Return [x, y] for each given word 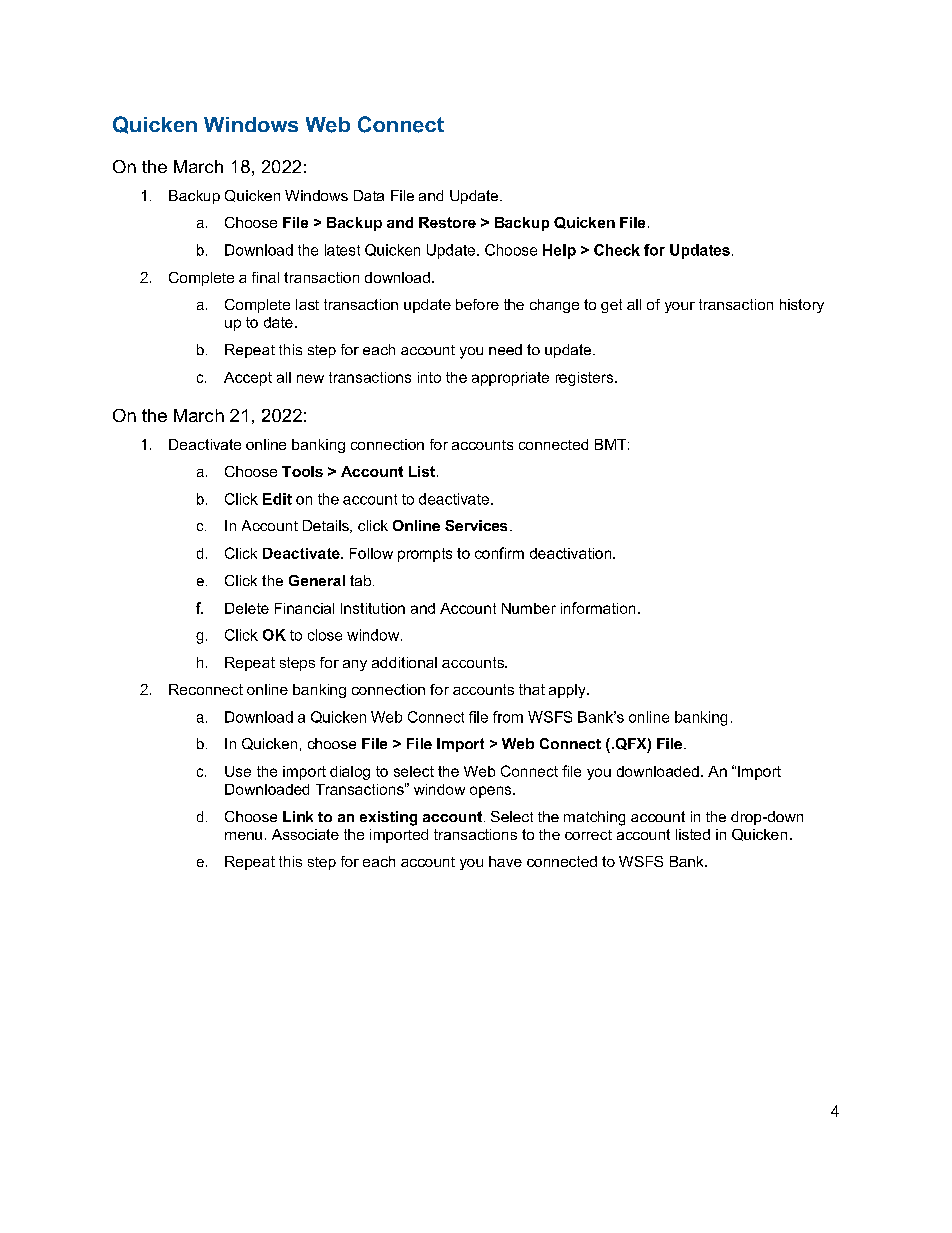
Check [617, 250]
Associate [305, 834]
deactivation [572, 553]
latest [342, 250]
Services [476, 525]
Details [327, 526]
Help [559, 251]
